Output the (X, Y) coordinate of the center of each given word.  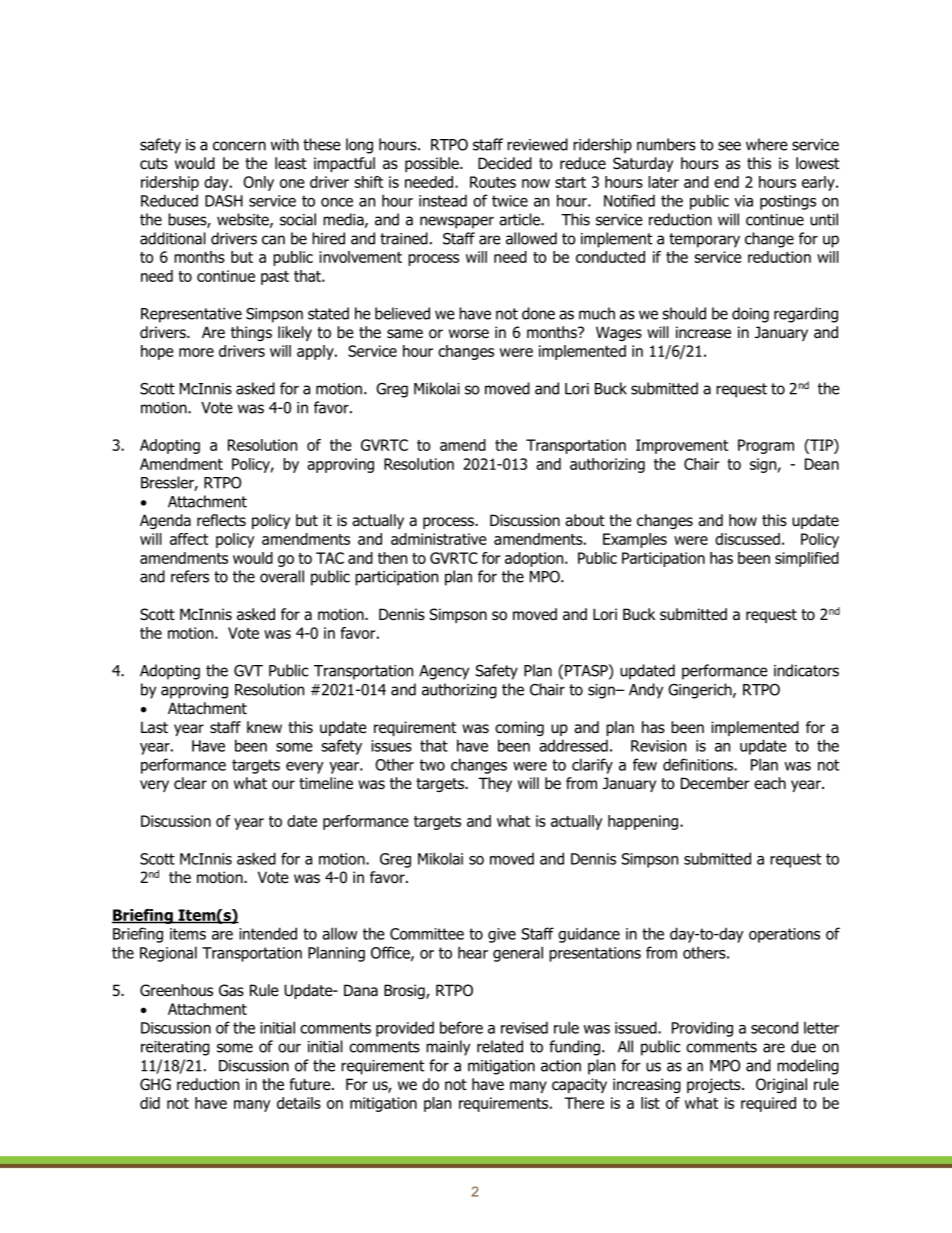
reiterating (175, 1048)
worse (469, 334)
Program (766, 446)
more (196, 352)
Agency (444, 672)
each (770, 783)
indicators (806, 670)
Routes (493, 182)
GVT (248, 671)
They (495, 784)
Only (258, 183)
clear (190, 783)
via (743, 201)
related (500, 1046)
